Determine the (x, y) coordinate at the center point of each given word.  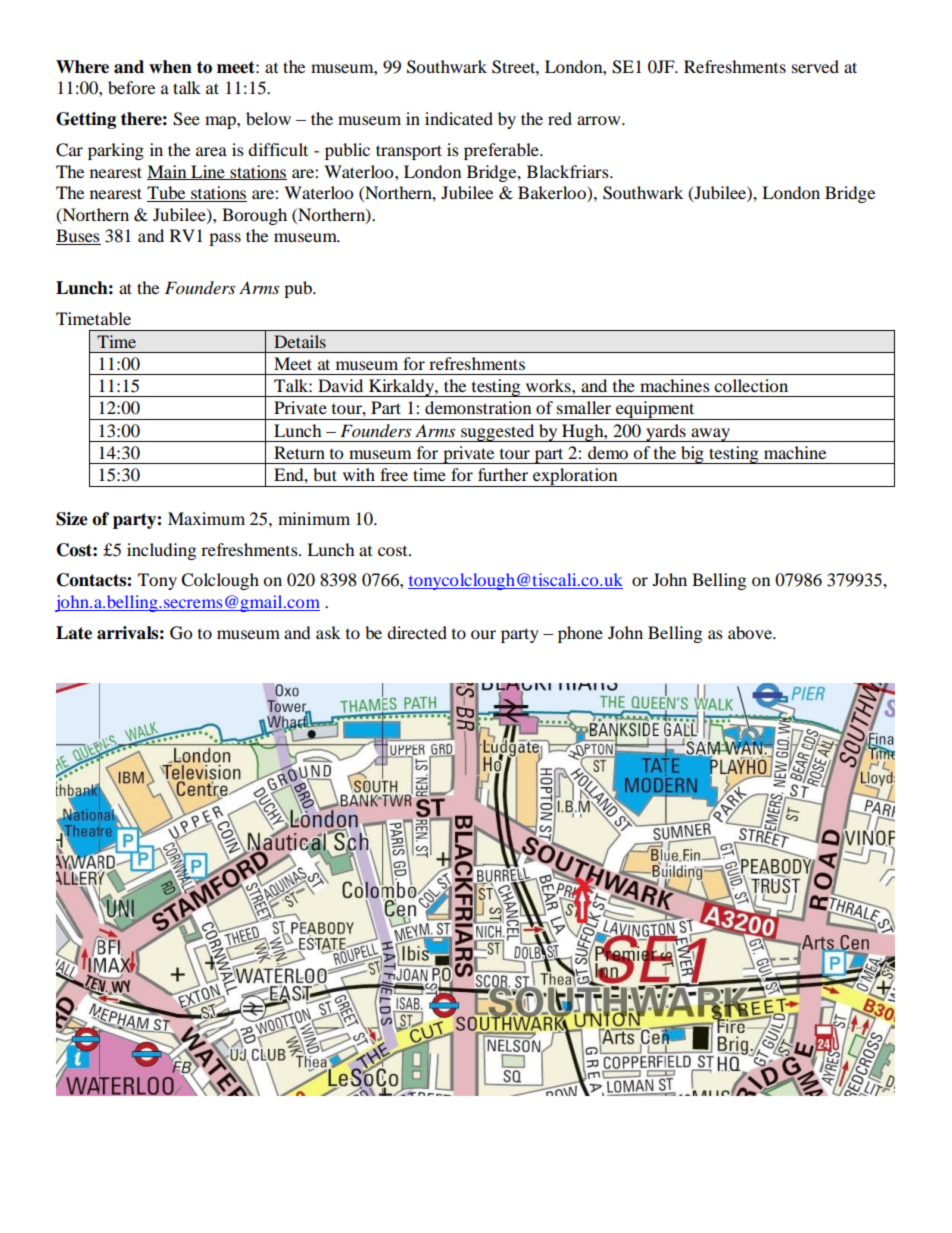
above (751, 632)
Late (74, 633)
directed (417, 632)
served (815, 66)
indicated (459, 118)
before (131, 87)
